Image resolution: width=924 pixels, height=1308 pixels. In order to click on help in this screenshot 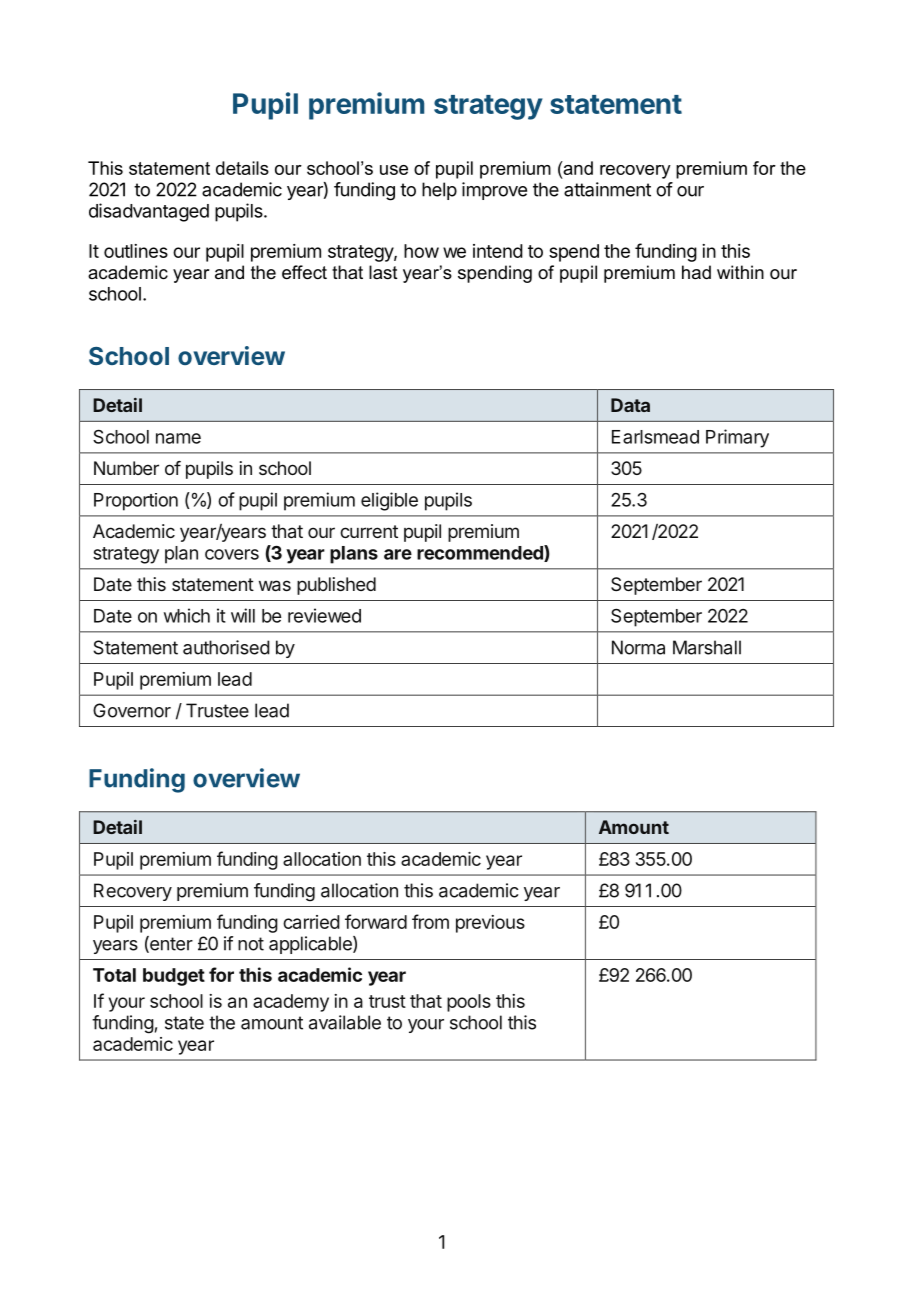, I will do `click(439, 191)`.
